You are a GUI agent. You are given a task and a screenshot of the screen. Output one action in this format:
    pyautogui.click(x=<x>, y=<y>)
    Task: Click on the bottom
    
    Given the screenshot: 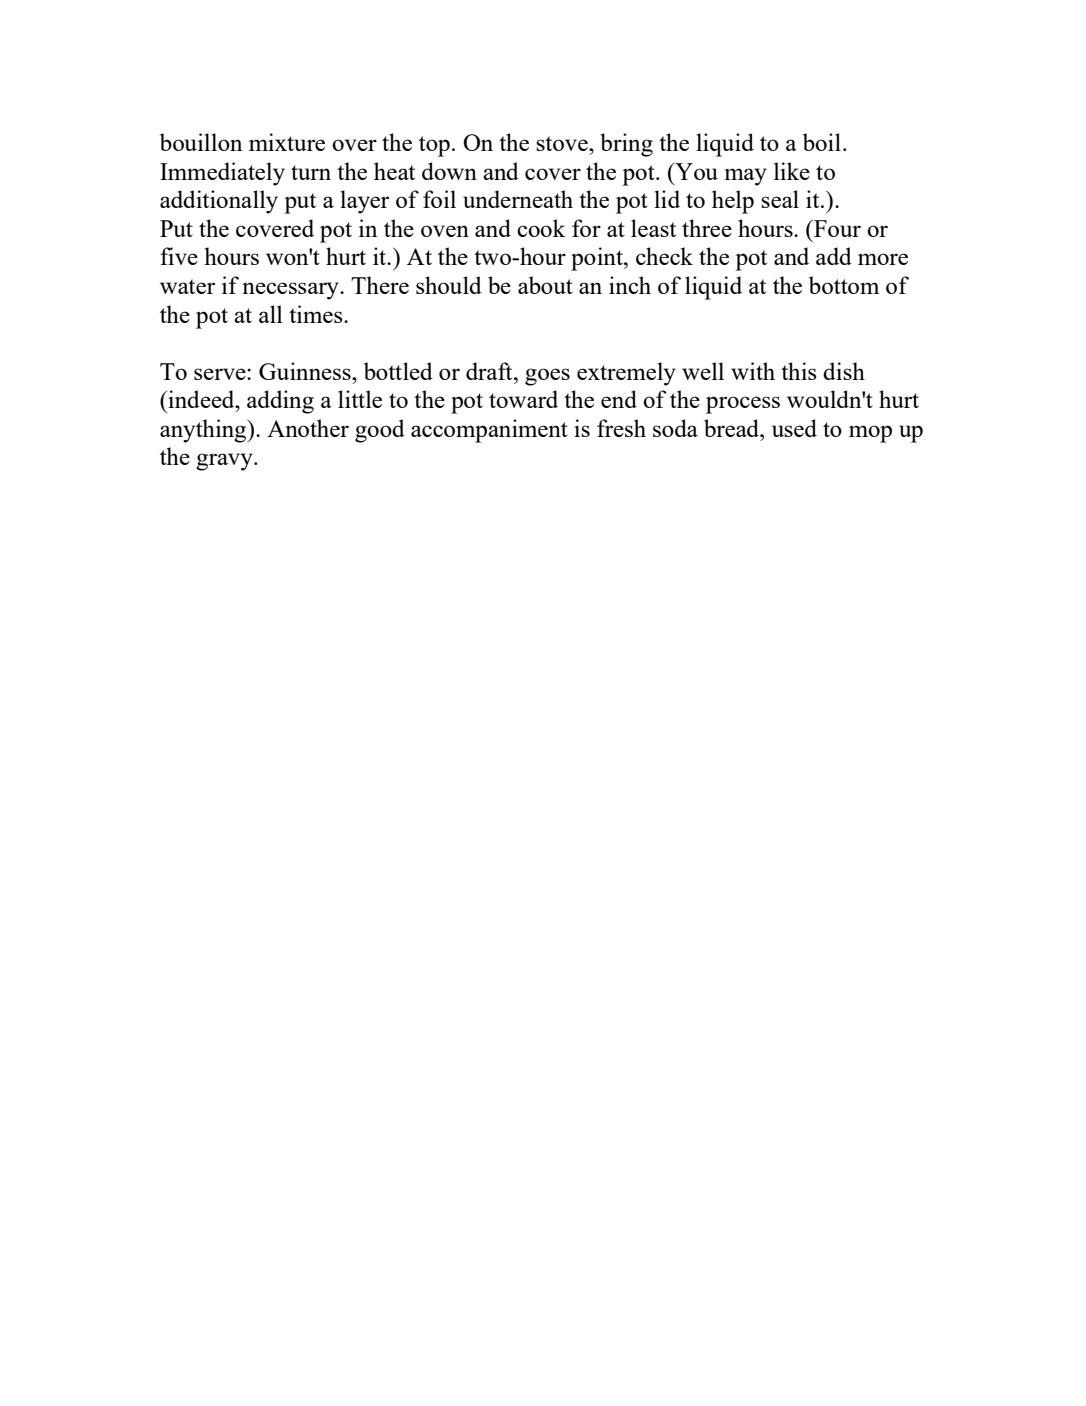 What is the action you would take?
    pyautogui.click(x=844, y=285)
